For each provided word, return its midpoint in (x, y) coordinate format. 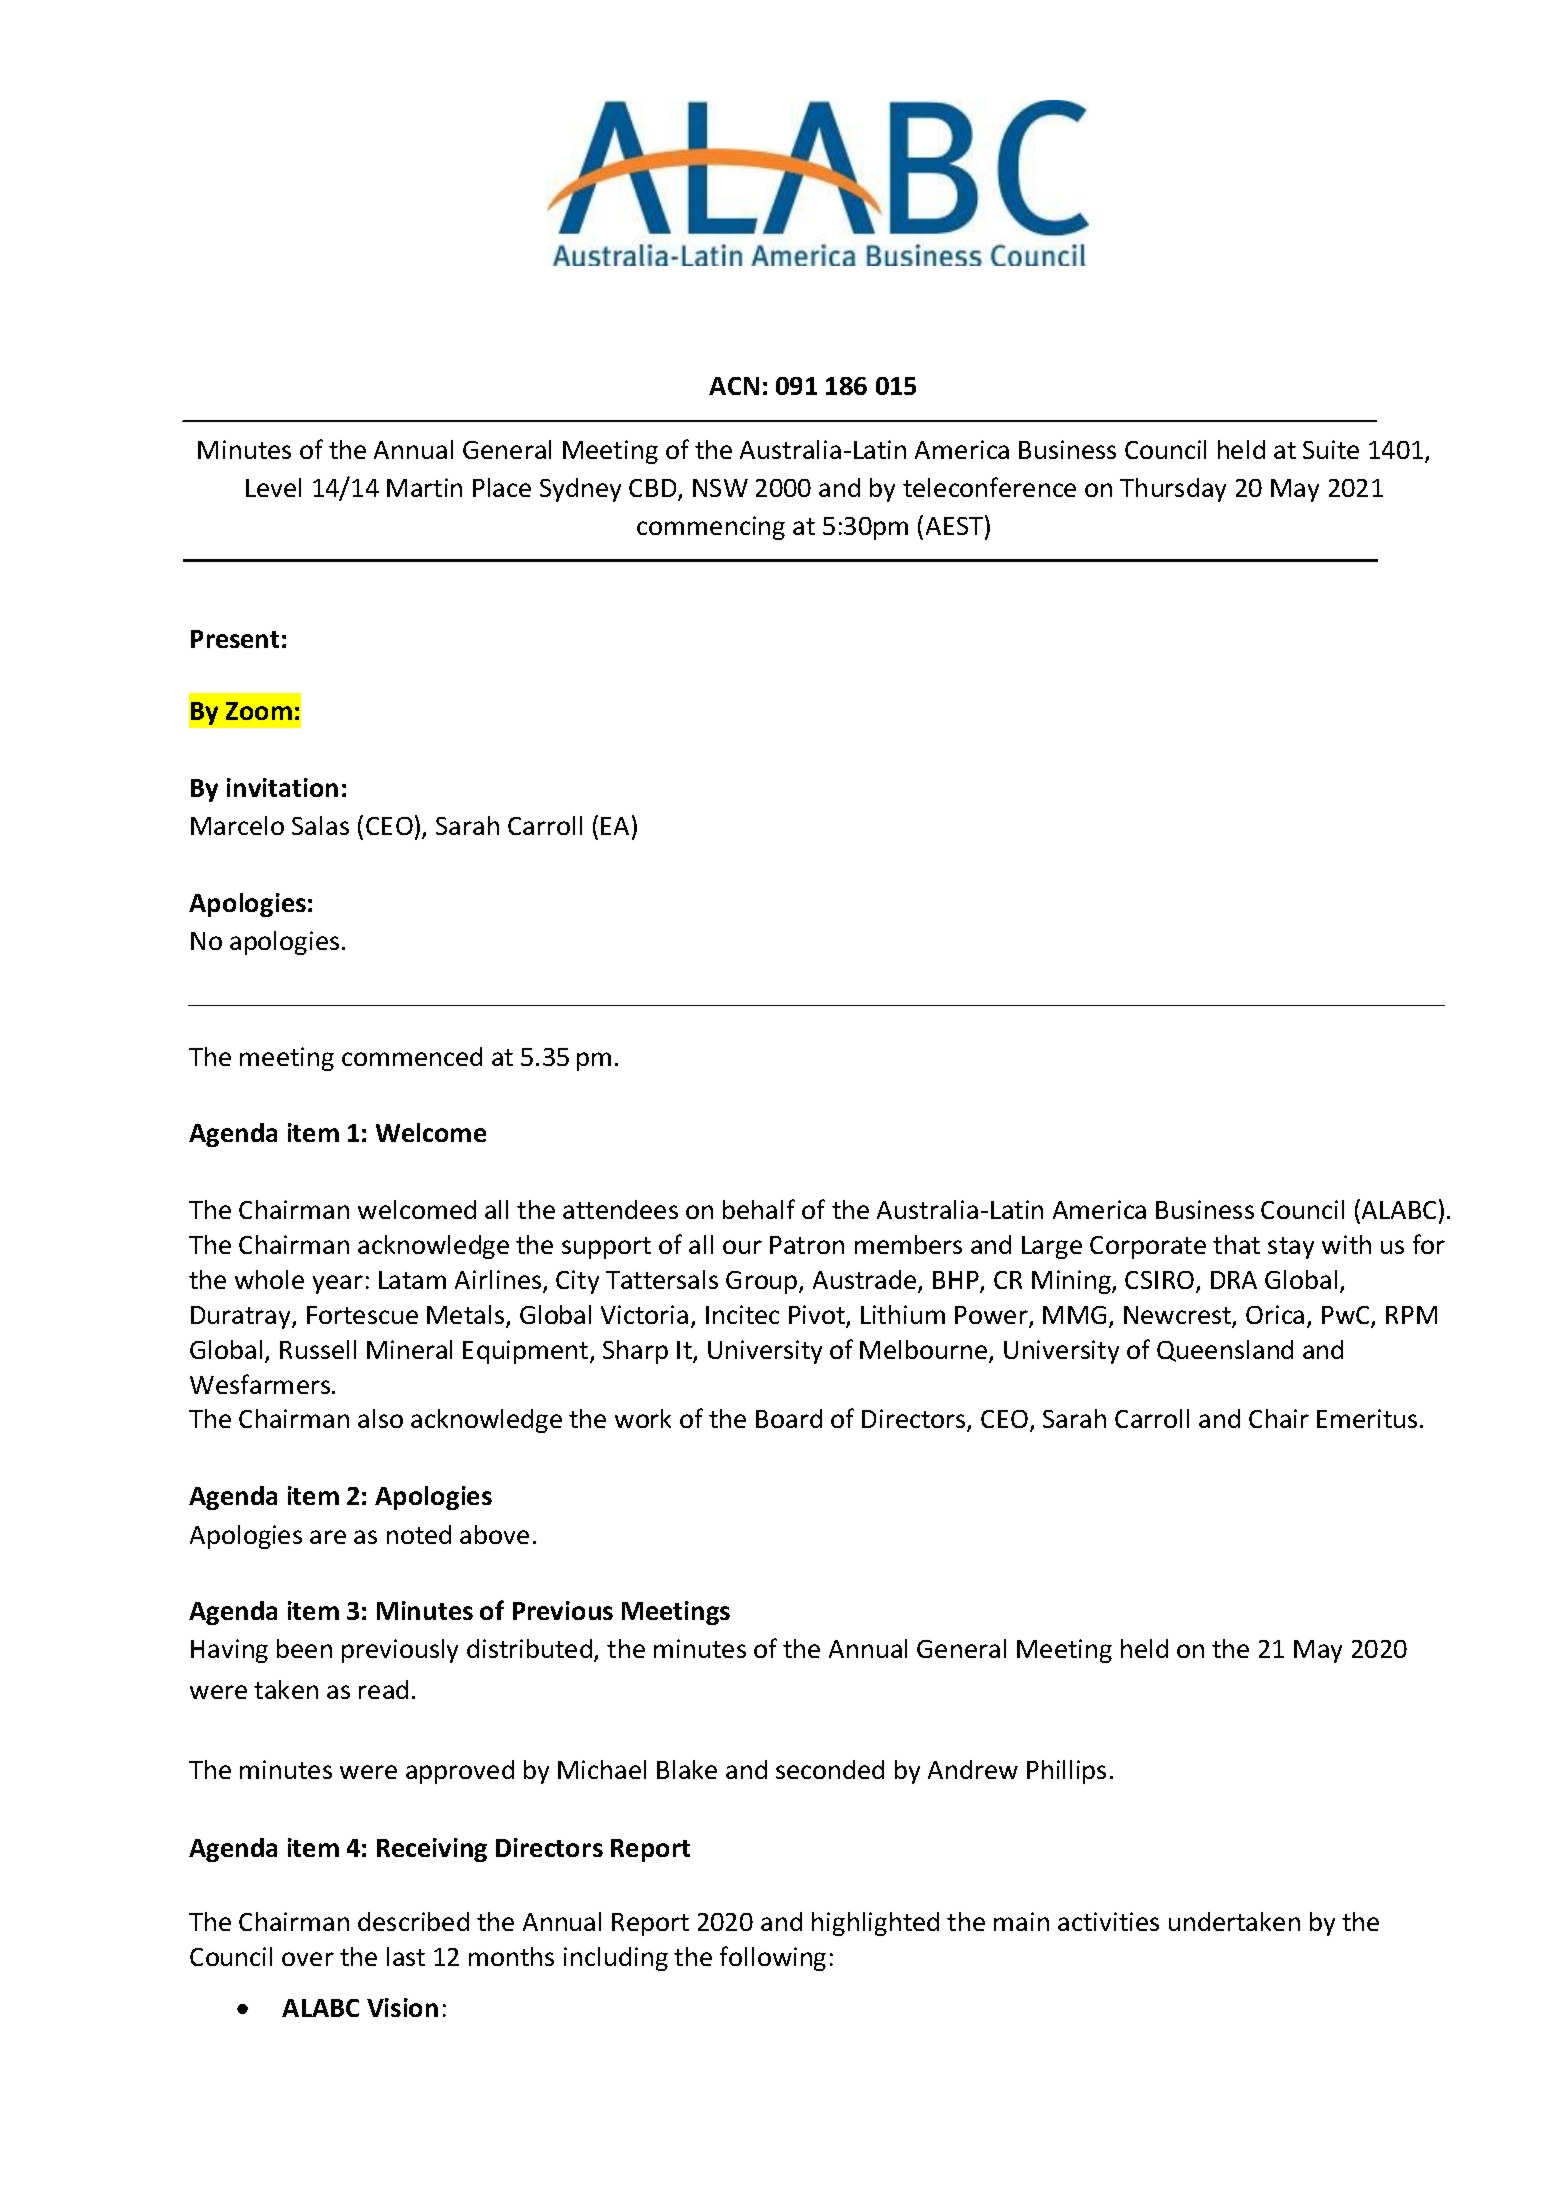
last (406, 1956)
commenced (412, 1056)
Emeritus (1367, 1418)
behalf (759, 1209)
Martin (424, 487)
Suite (1331, 449)
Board (789, 1418)
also (380, 1418)
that (1236, 1244)
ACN (734, 386)
